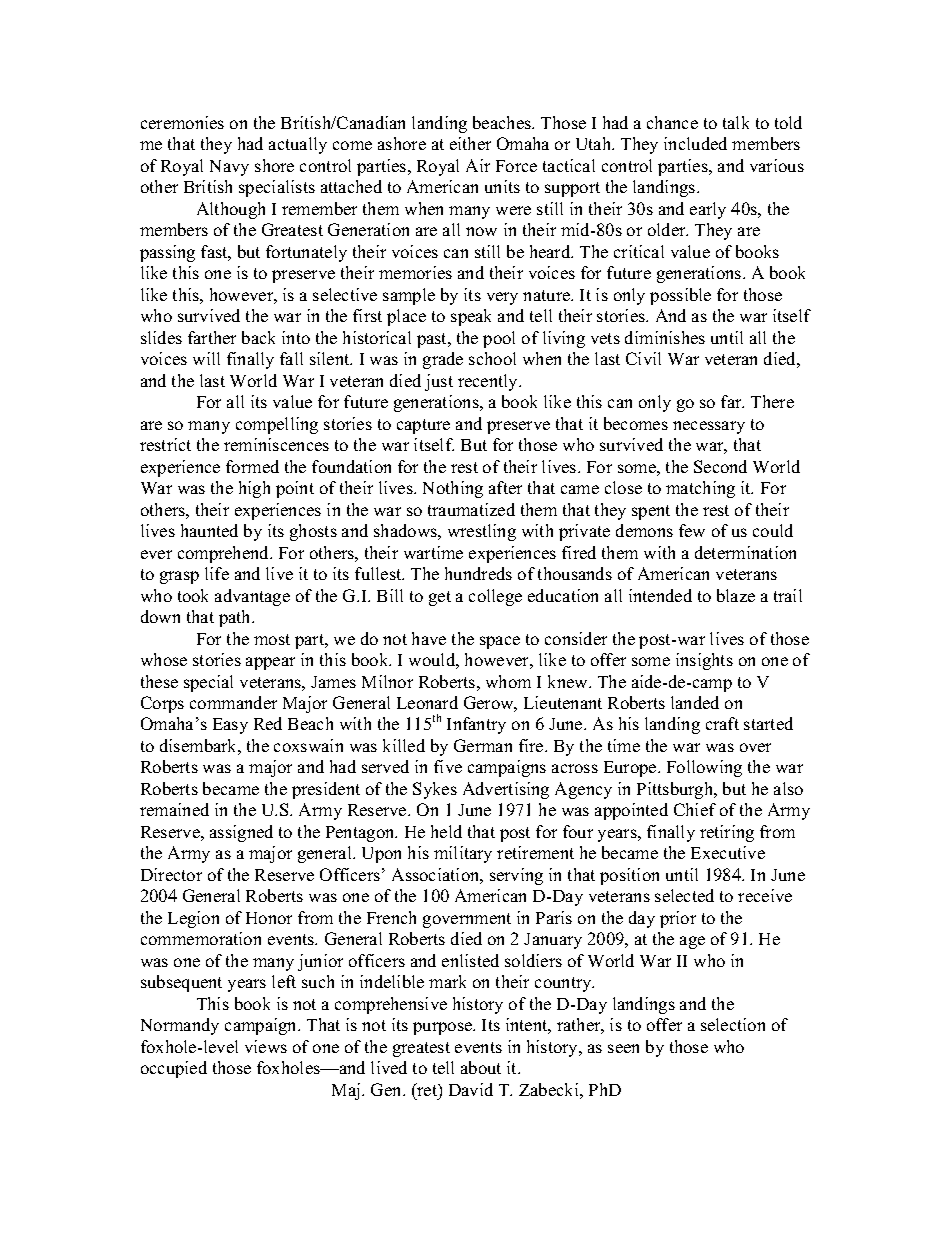 The height and width of the screenshot is (1233, 952). Describe the element at coordinates (236, 618) in the screenshot. I see `path` at that location.
